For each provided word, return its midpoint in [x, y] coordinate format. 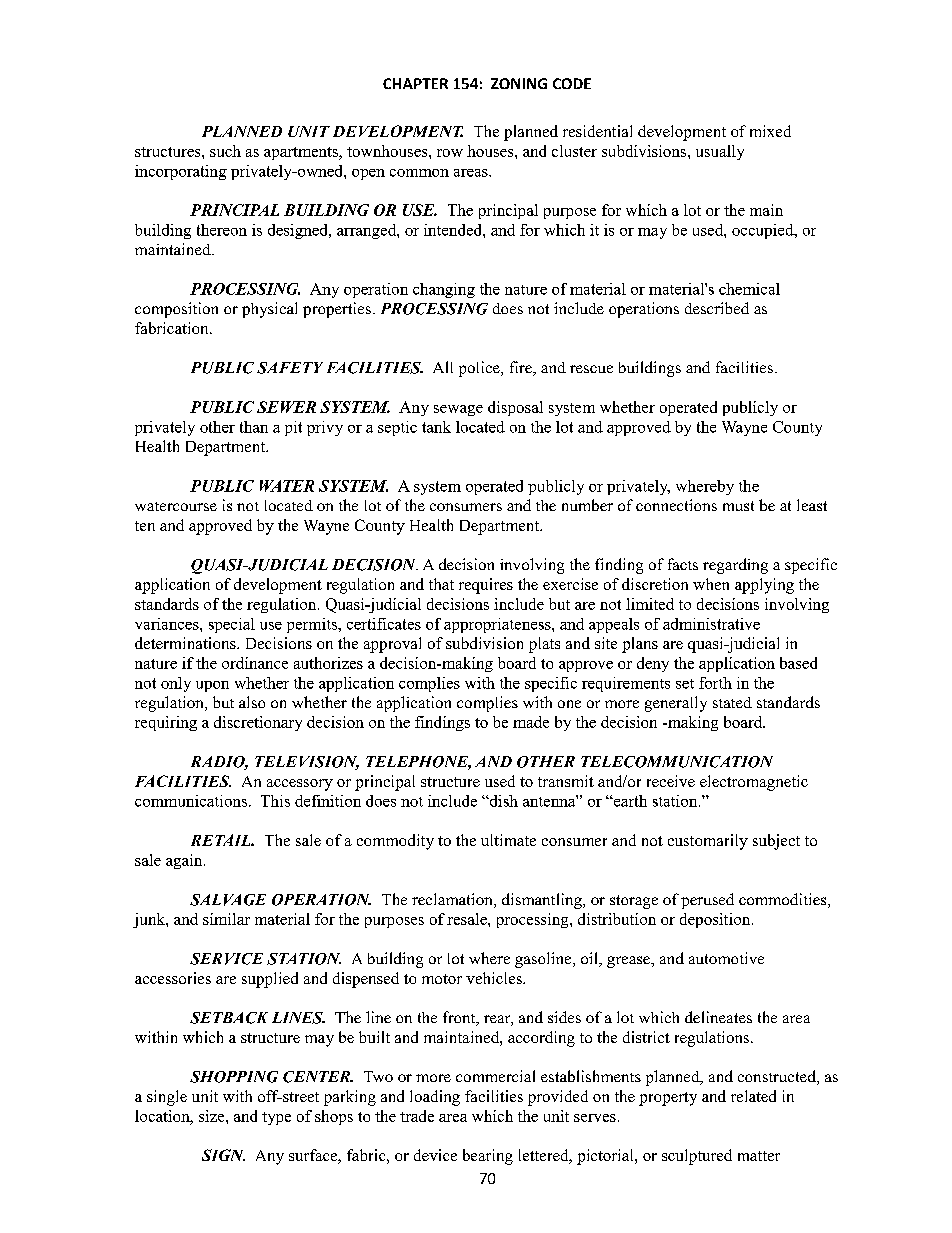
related [753, 1096]
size [213, 1116]
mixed [770, 131]
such [225, 151]
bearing [488, 1157]
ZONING [519, 83]
